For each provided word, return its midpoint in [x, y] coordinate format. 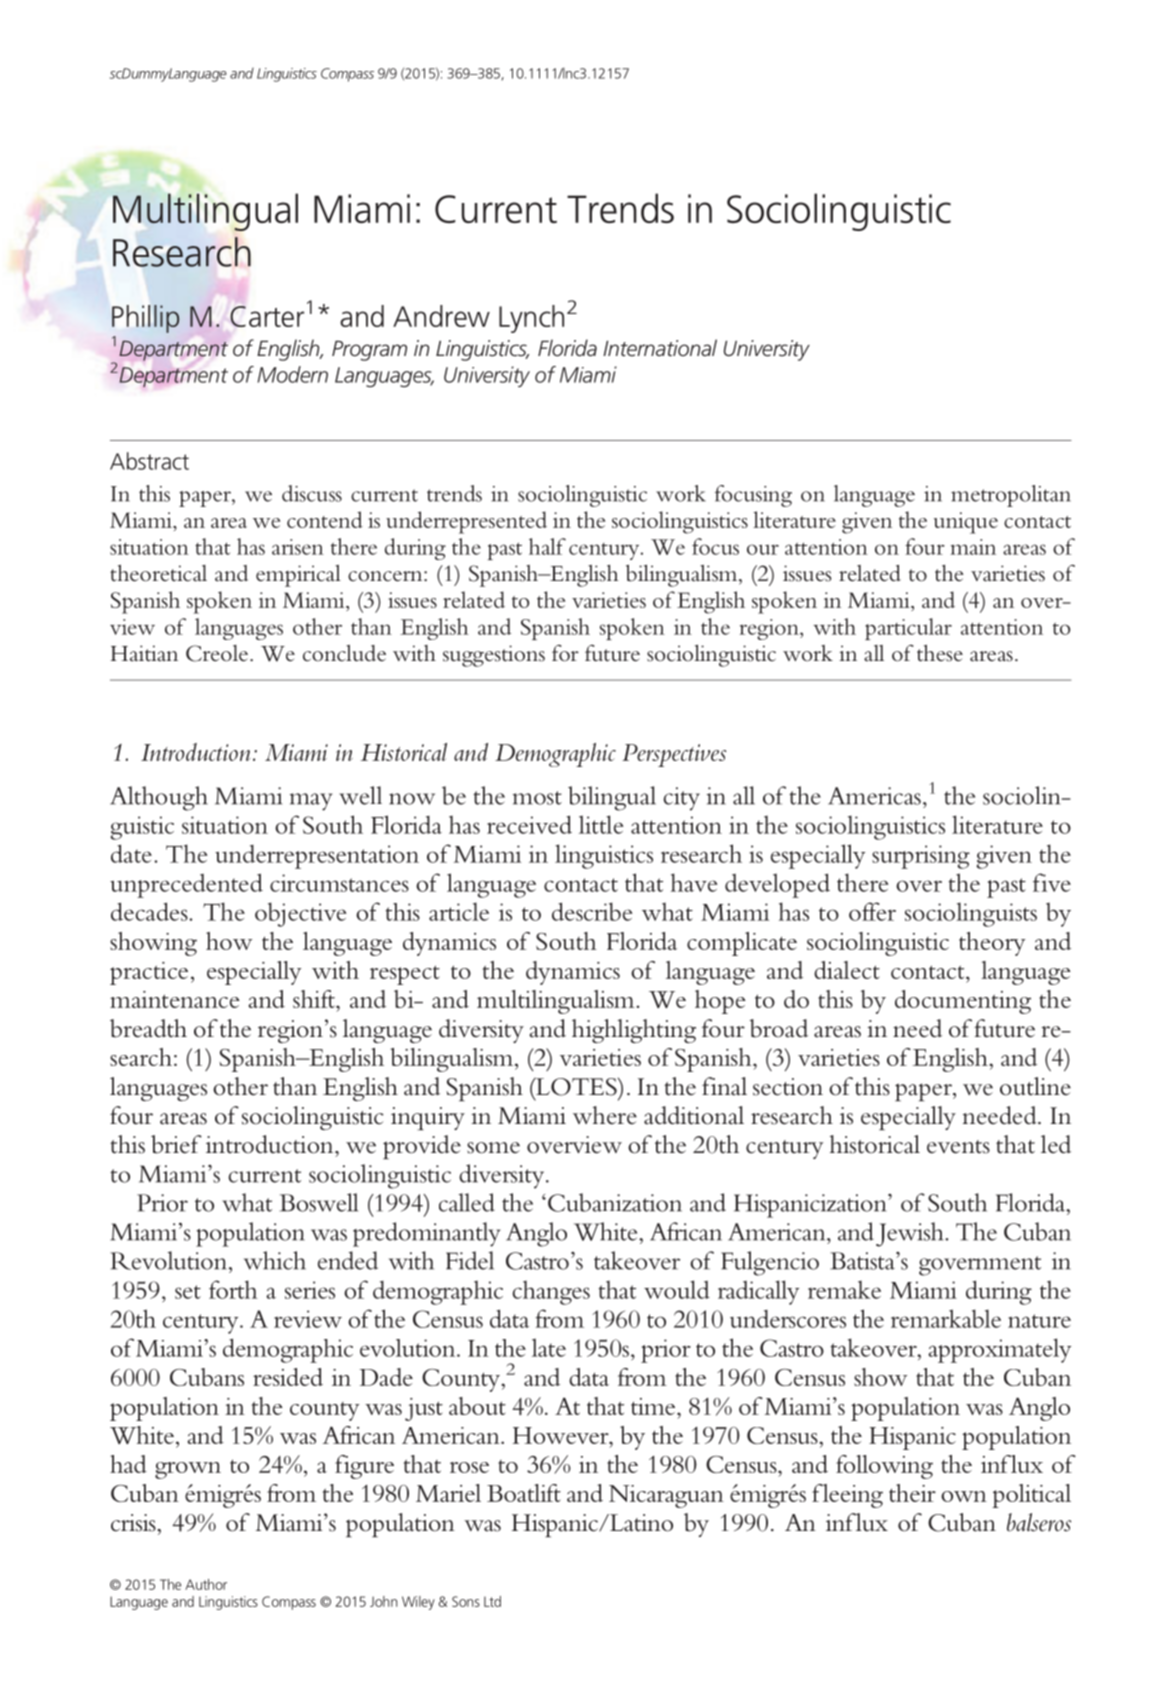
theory [992, 944]
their [912, 1493]
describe [592, 911]
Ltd [492, 1601]
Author [206, 1584]
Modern [292, 374]
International [660, 348]
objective [301, 914]
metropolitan [1011, 496]
